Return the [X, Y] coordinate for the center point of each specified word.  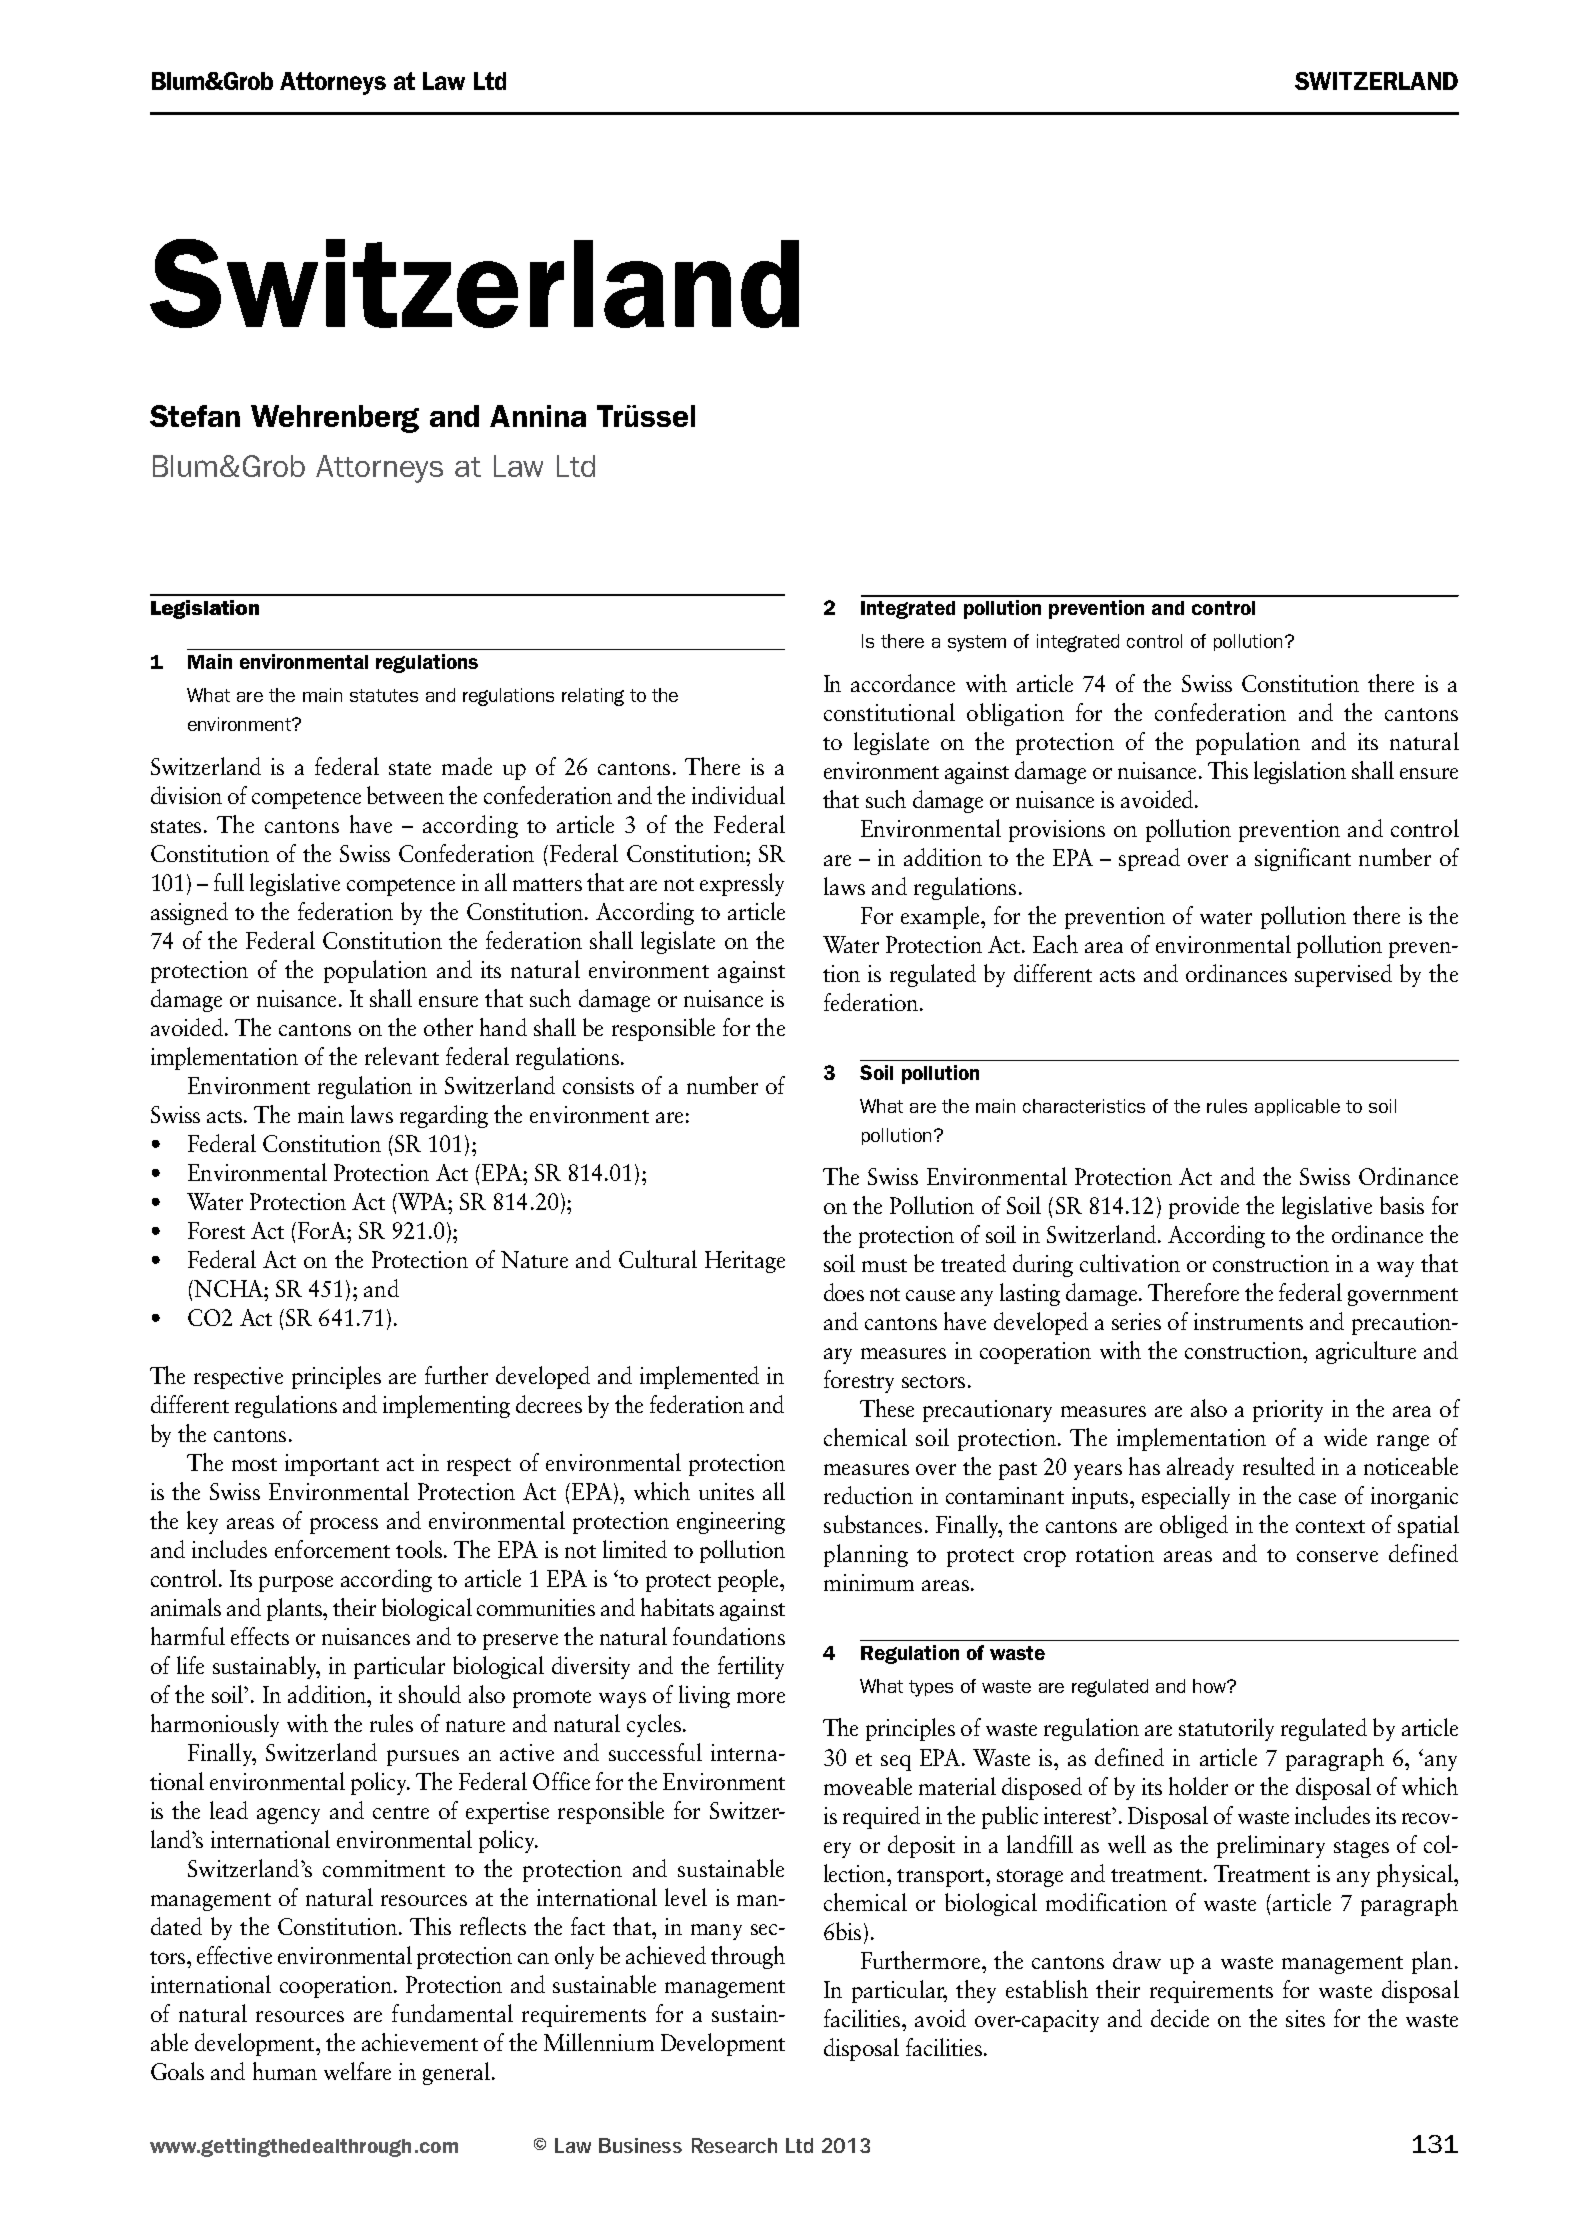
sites [1305, 2018]
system [977, 643]
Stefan [195, 416]
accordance [903, 683]
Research [734, 2145]
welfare [357, 2071]
